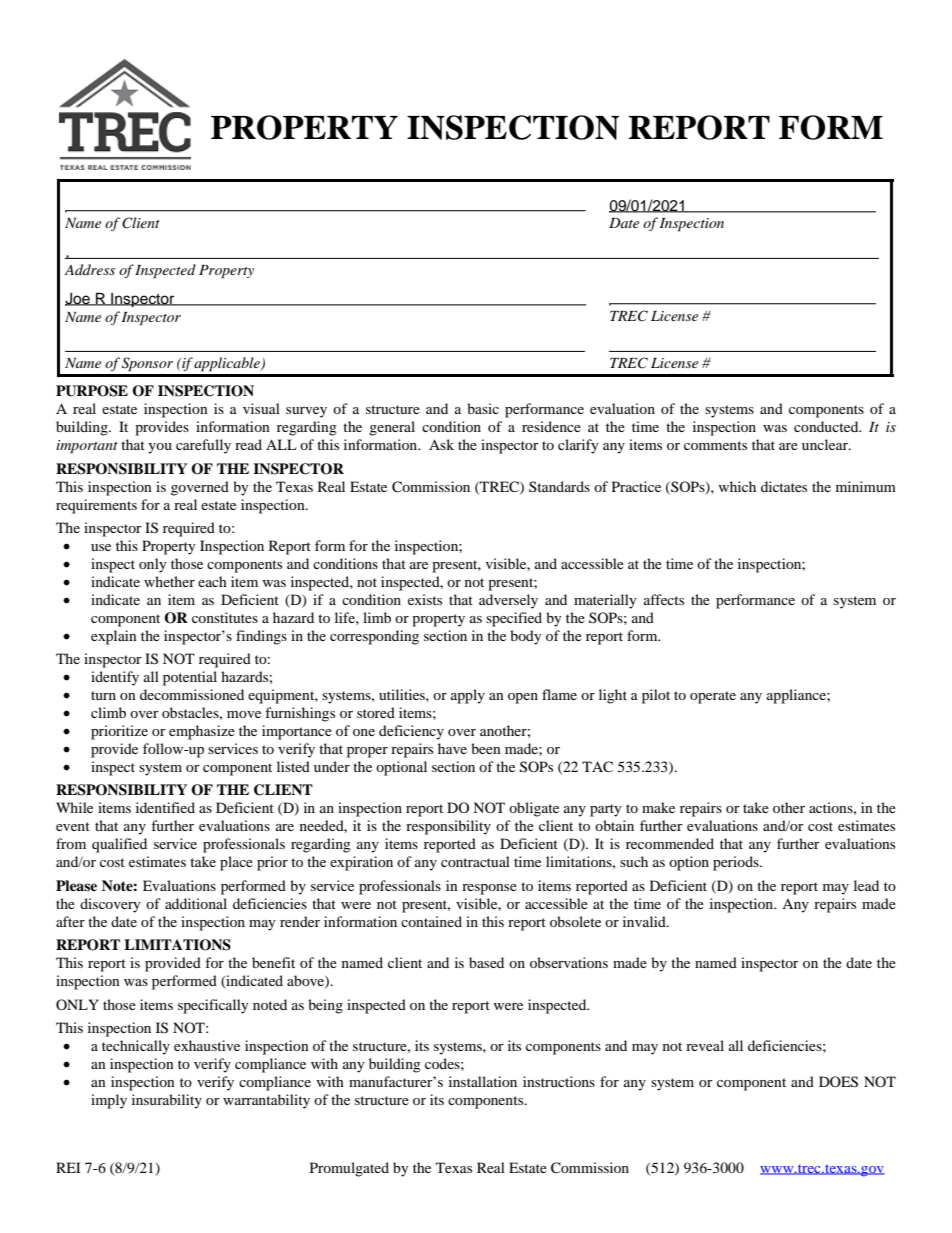 Image resolution: width=952 pixels, height=1233 pixels. What do you see at coordinates (827, 426) in the screenshot?
I see `conducted` at bounding box center [827, 426].
